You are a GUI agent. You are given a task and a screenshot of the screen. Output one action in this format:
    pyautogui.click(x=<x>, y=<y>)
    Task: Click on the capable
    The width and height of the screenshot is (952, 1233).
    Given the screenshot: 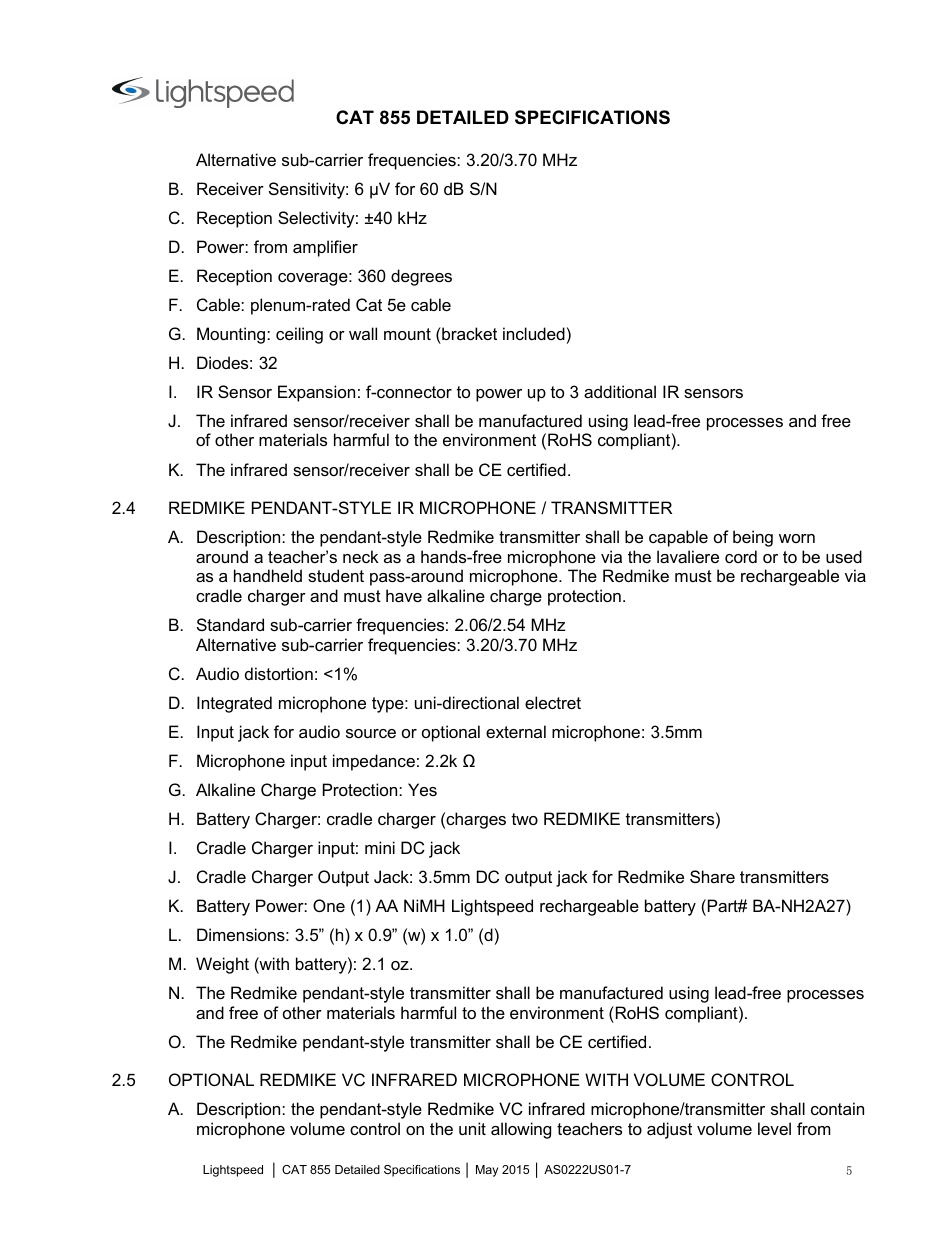 What is the action you would take?
    pyautogui.click(x=678, y=538)
